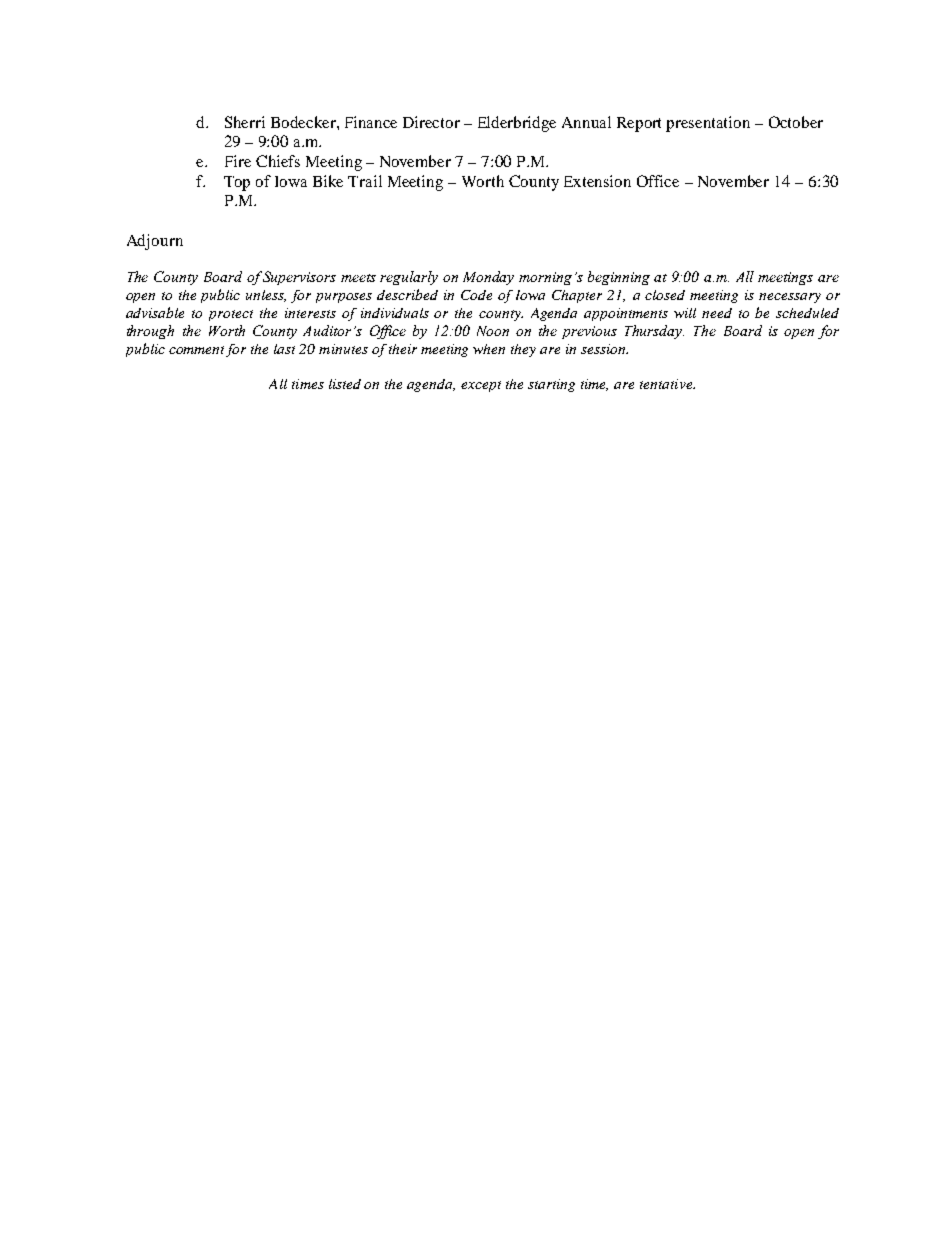 The height and width of the document is (1233, 952). I want to click on listed, so click(345, 384).
